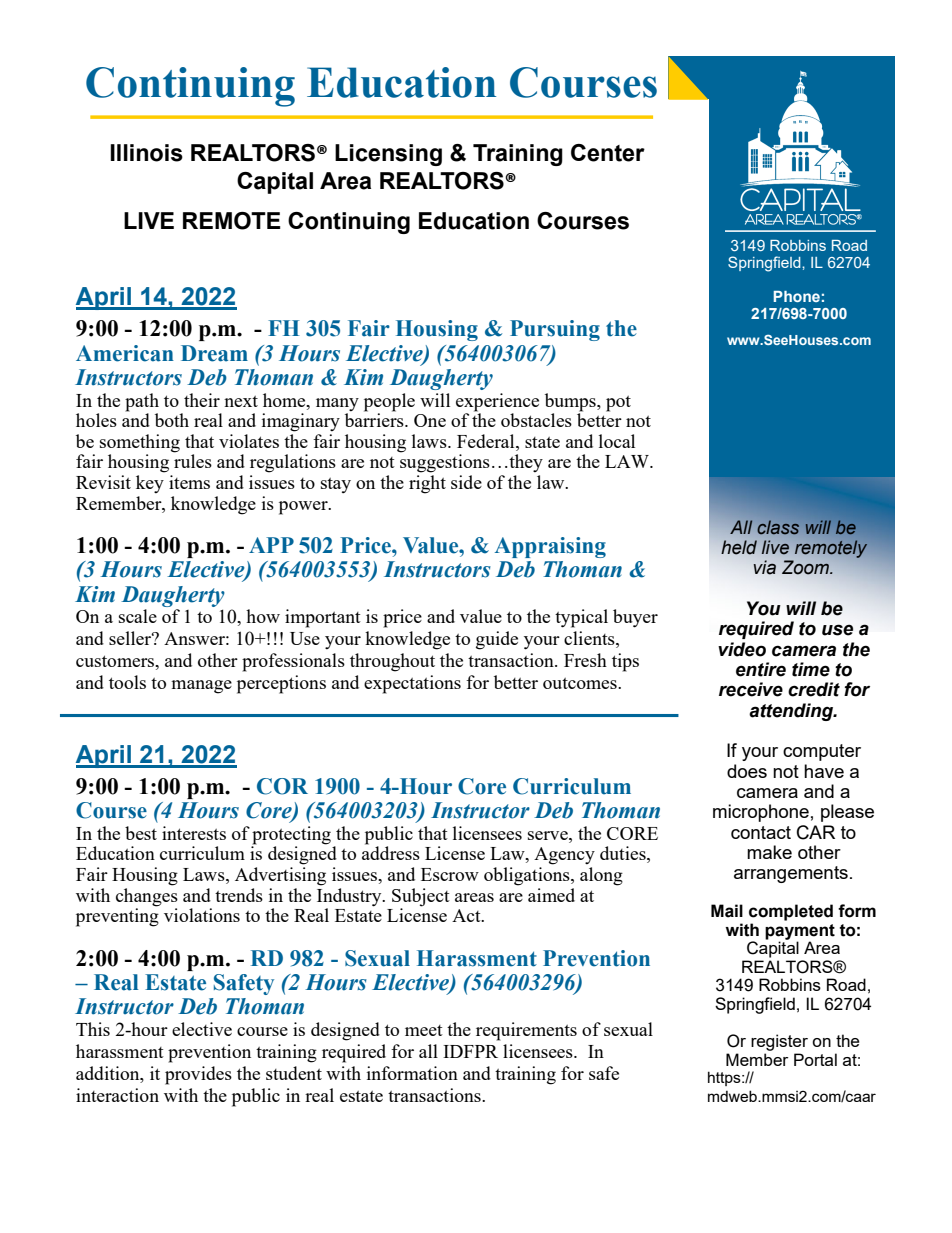  What do you see at coordinates (608, 153) in the screenshot?
I see `Center` at bounding box center [608, 153].
